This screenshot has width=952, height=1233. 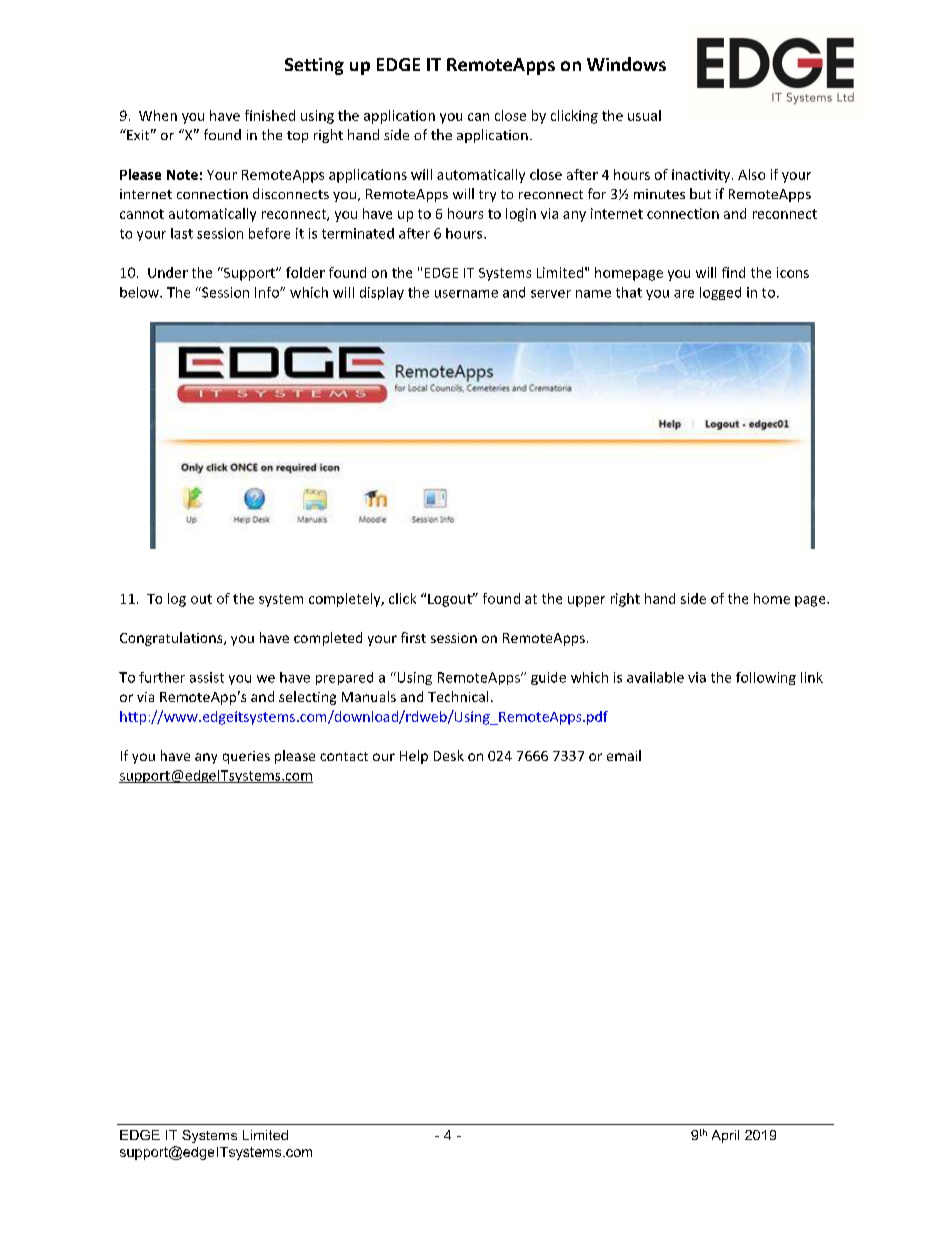 I want to click on Congratulations, so click(x=172, y=639).
